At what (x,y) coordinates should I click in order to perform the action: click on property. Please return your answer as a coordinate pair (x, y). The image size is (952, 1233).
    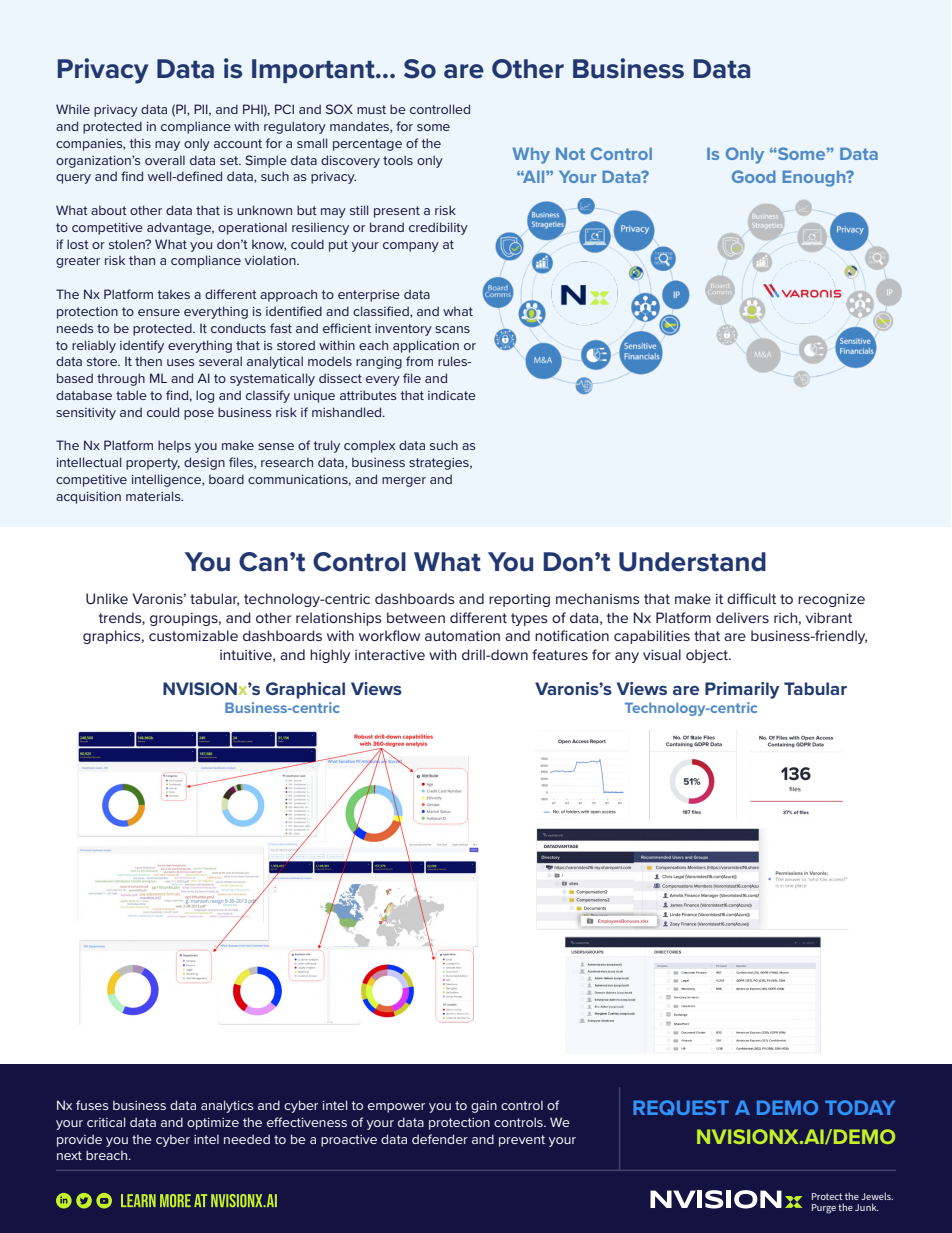
    Looking at the image, I should click on (153, 464).
